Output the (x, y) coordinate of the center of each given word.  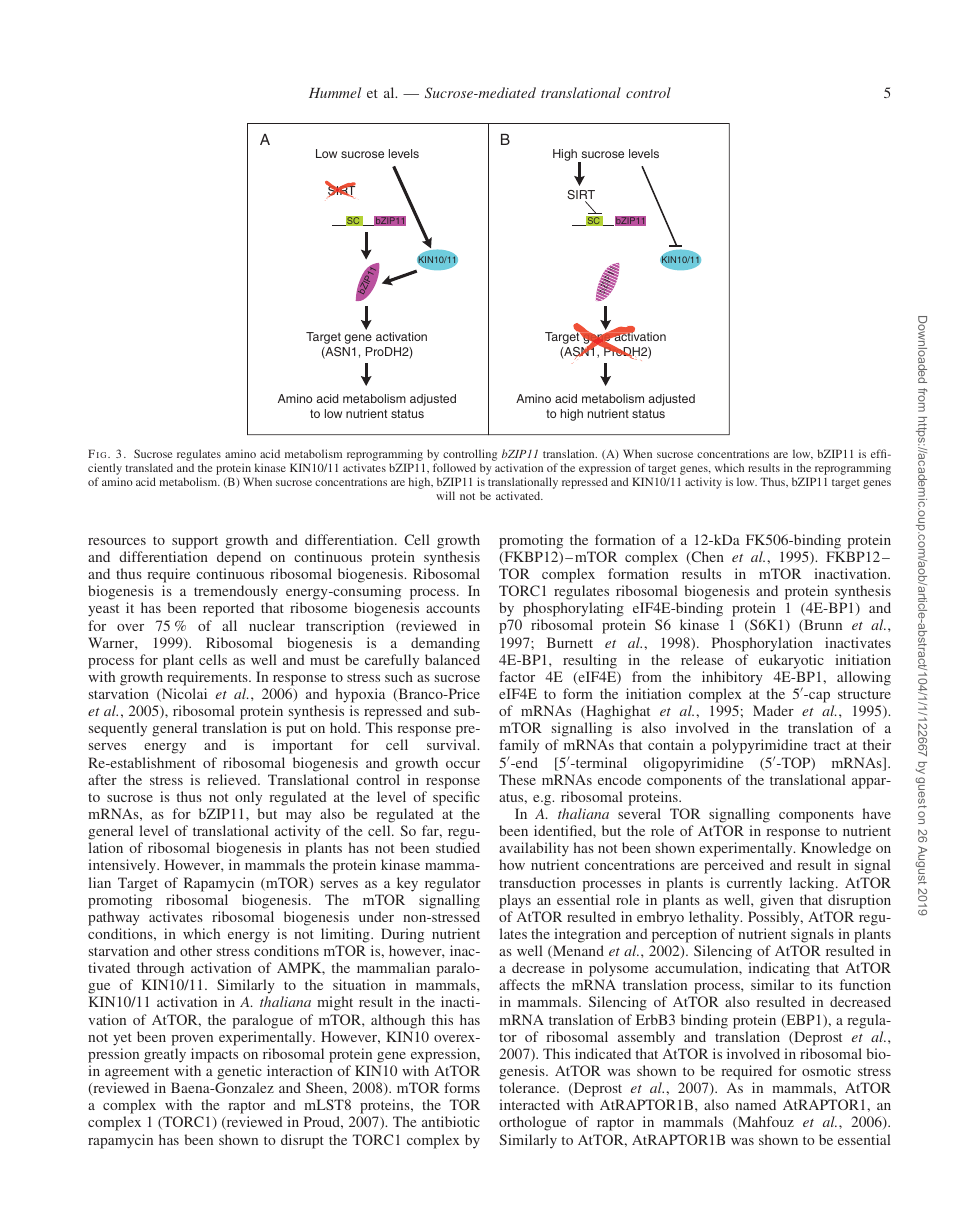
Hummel (335, 92)
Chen (706, 558)
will (445, 495)
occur (463, 764)
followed (454, 467)
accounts (453, 608)
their (877, 744)
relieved (233, 779)
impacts (214, 1055)
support (195, 542)
